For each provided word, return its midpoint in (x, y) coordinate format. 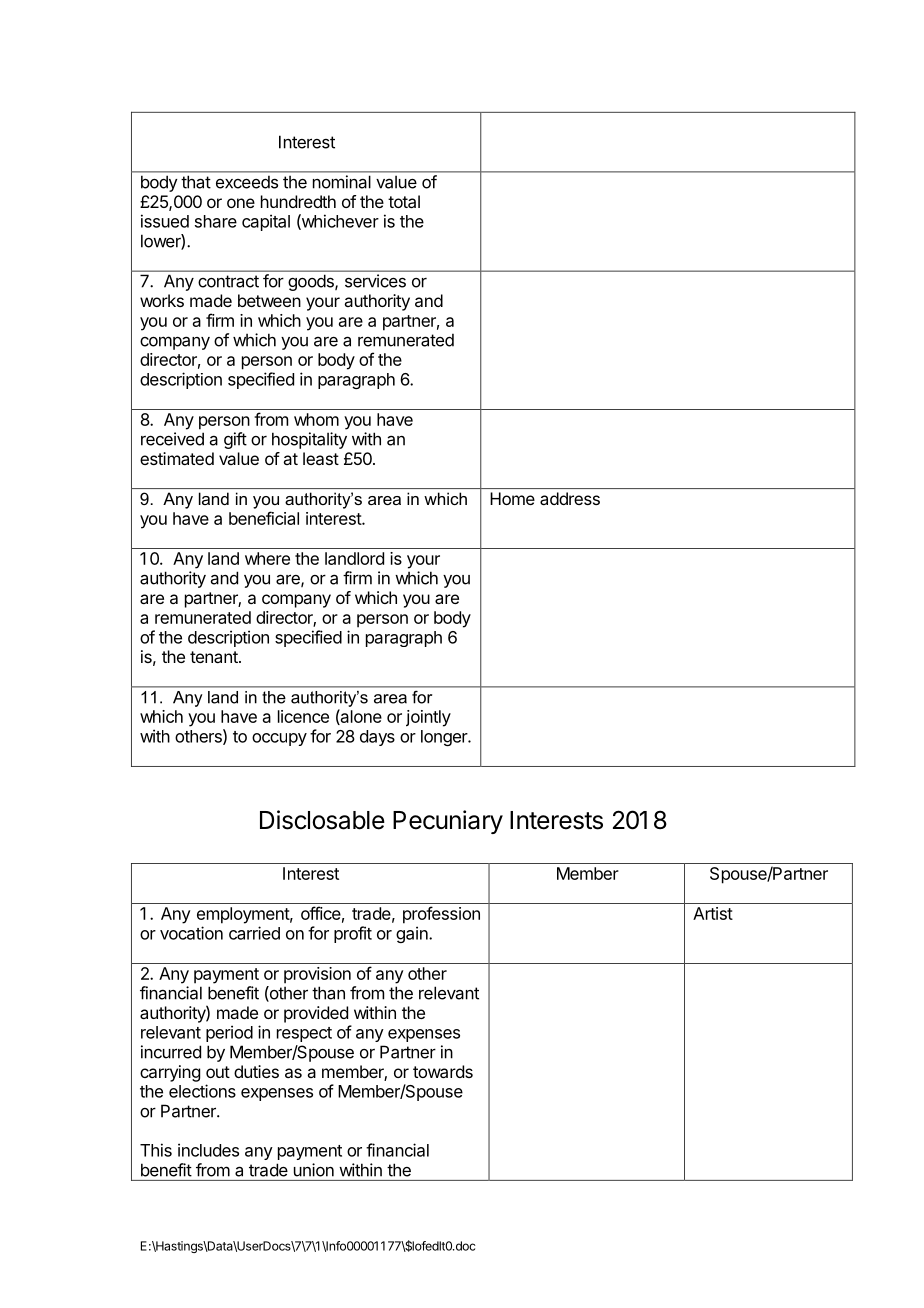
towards (443, 1071)
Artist (713, 913)
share (216, 221)
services (375, 281)
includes (208, 1150)
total (404, 201)
